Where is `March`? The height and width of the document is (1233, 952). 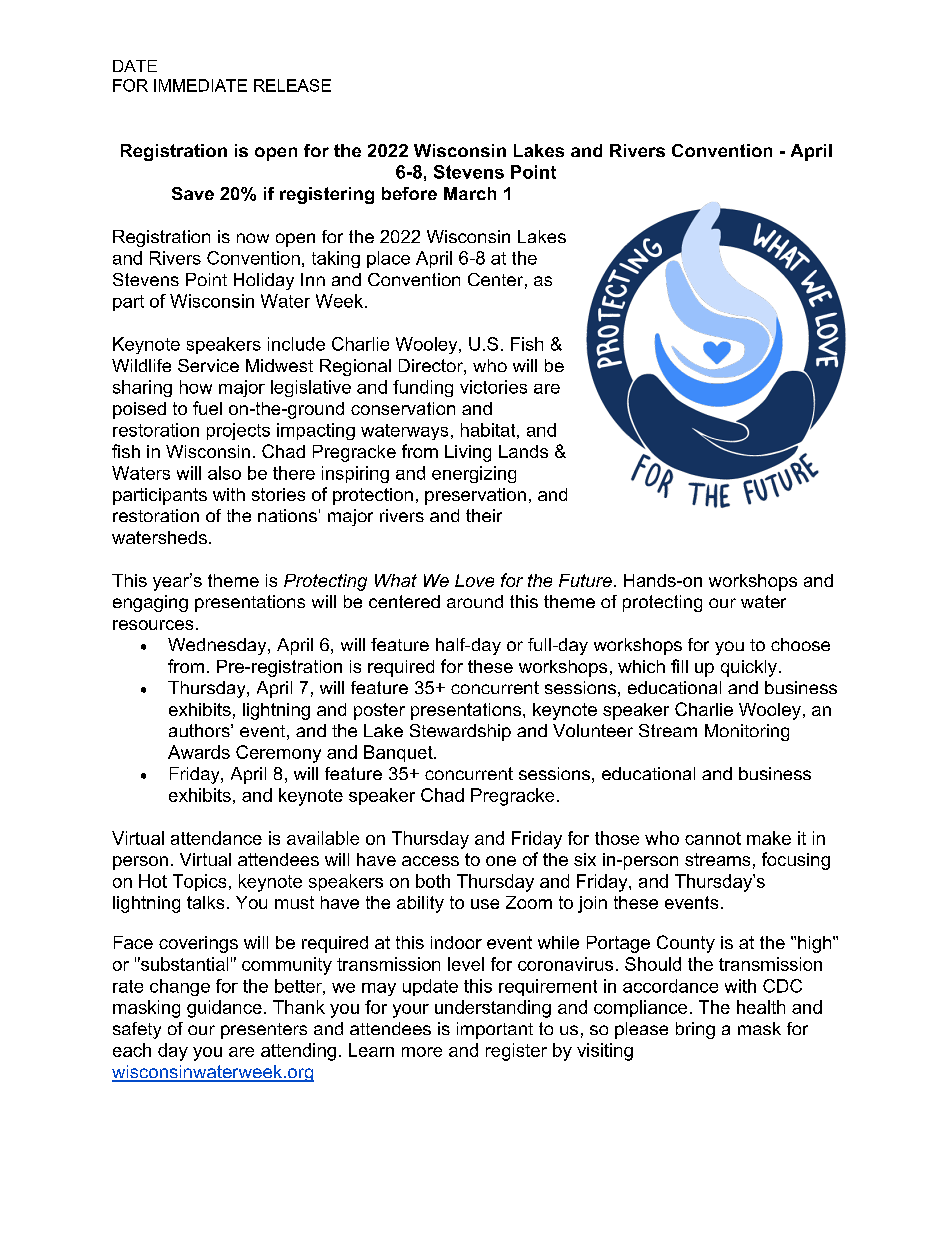 March is located at coordinates (470, 193).
